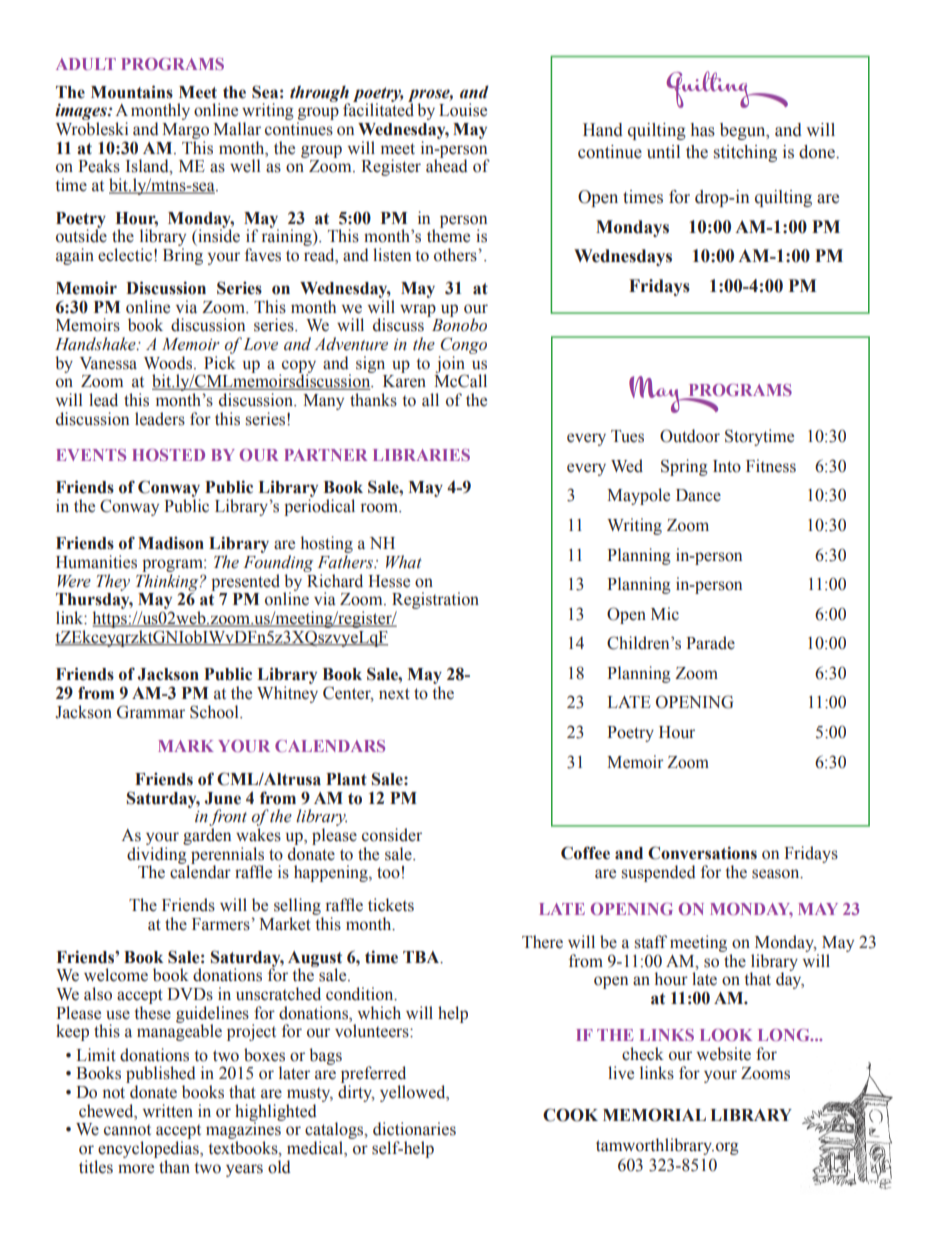 The width and height of the image is (952, 1233). I want to click on encyclopedias, so click(149, 1149).
